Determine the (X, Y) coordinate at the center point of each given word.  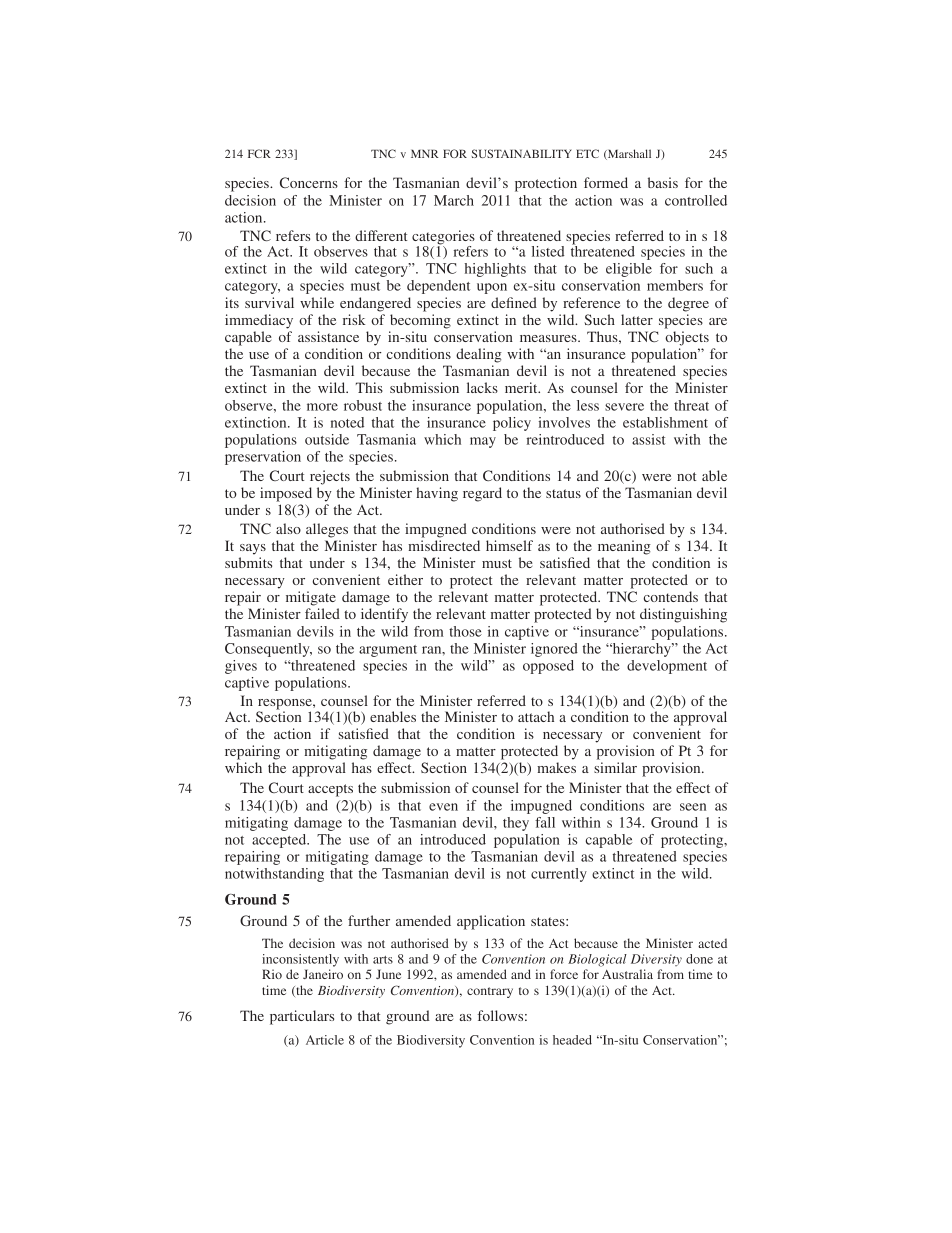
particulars (302, 1017)
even (443, 807)
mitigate (311, 598)
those (465, 631)
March (454, 200)
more (322, 407)
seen (693, 807)
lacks (482, 387)
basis (663, 182)
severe (624, 407)
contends (671, 596)
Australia (627, 974)
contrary (490, 992)
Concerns (309, 182)
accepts (330, 790)
